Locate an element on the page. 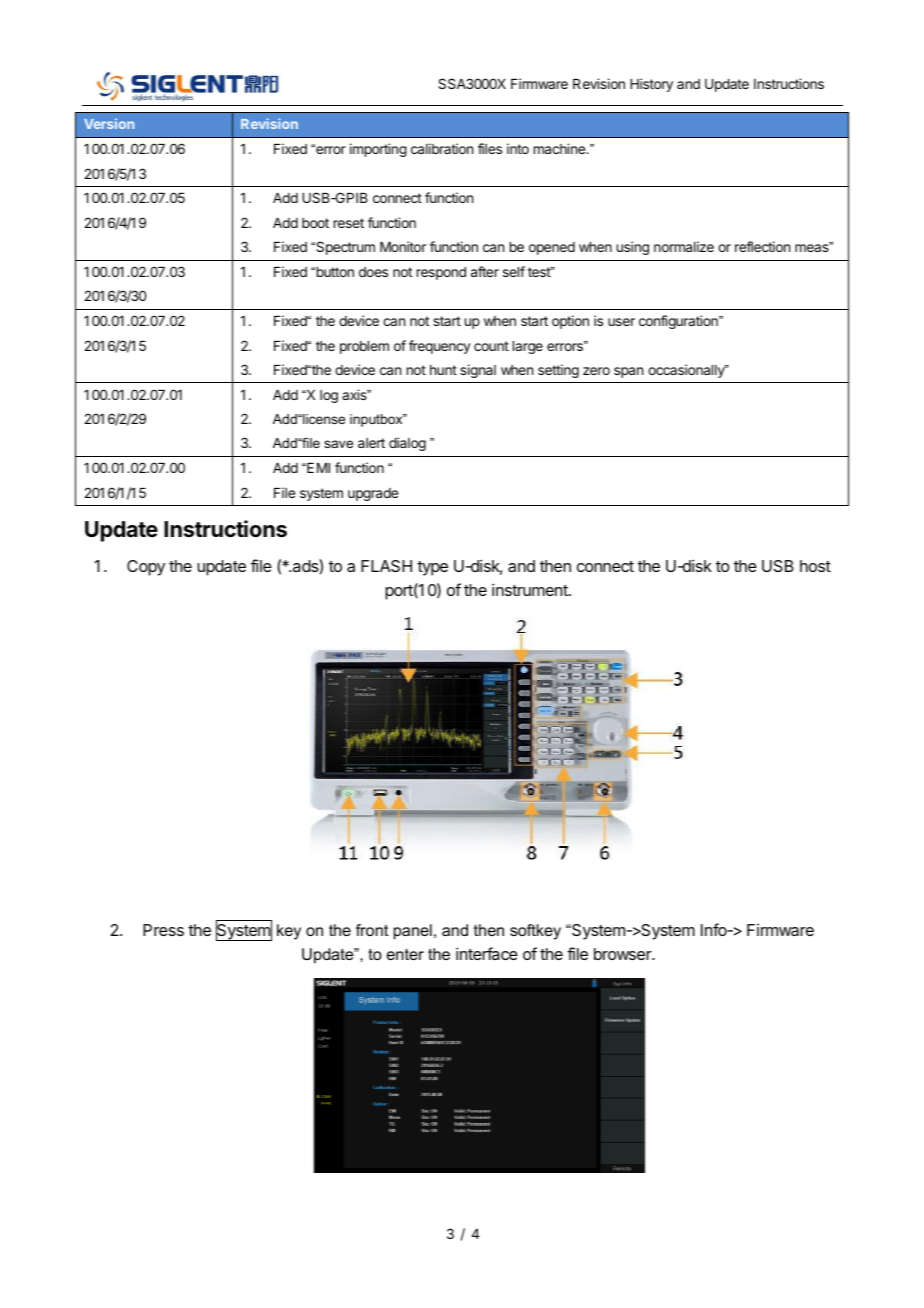 The height and width of the document is (1308, 924). FLASH is located at coordinates (386, 566).
